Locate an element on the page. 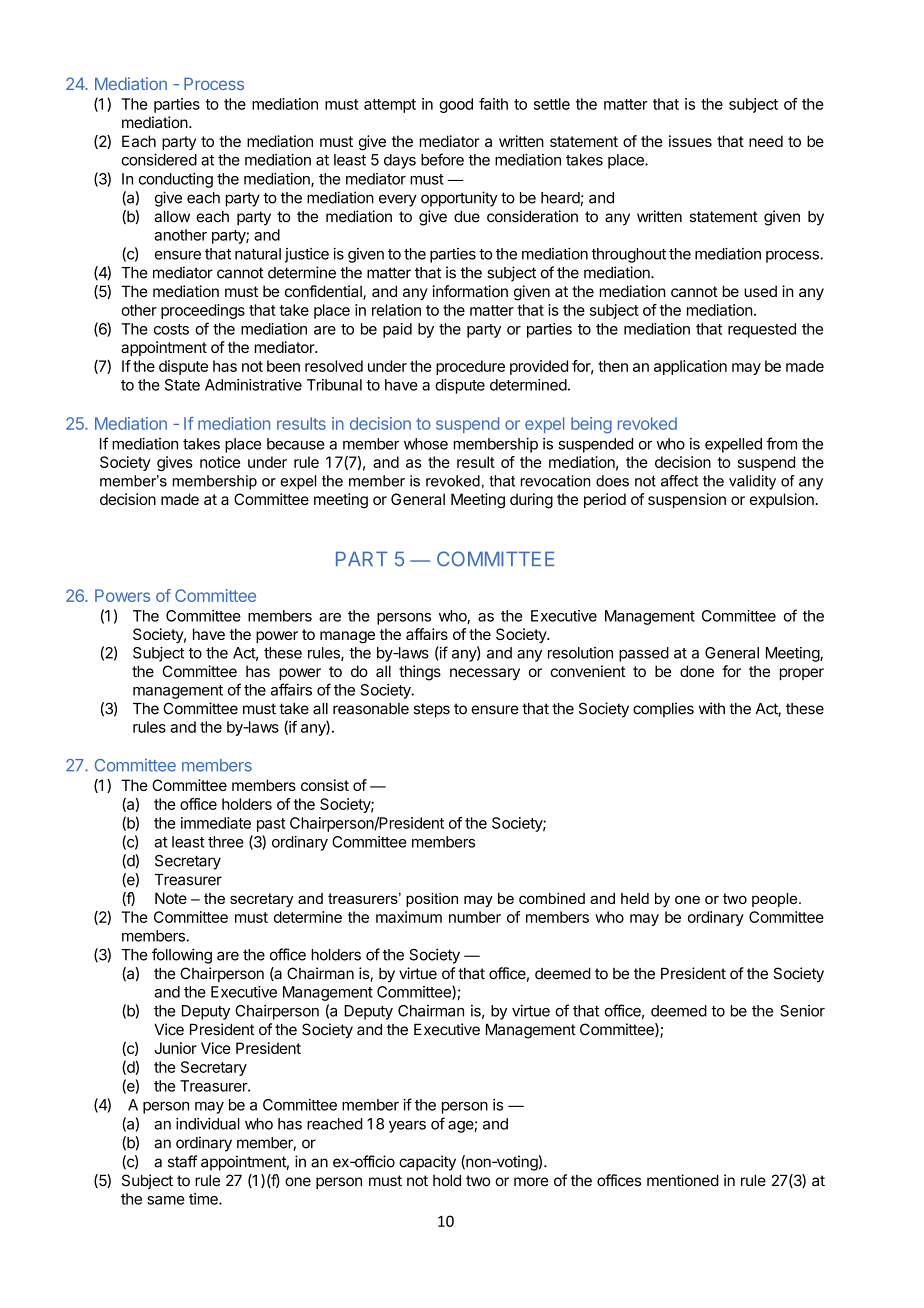 Image resolution: width=924 pixels, height=1308 pixels. people is located at coordinates (776, 900).
